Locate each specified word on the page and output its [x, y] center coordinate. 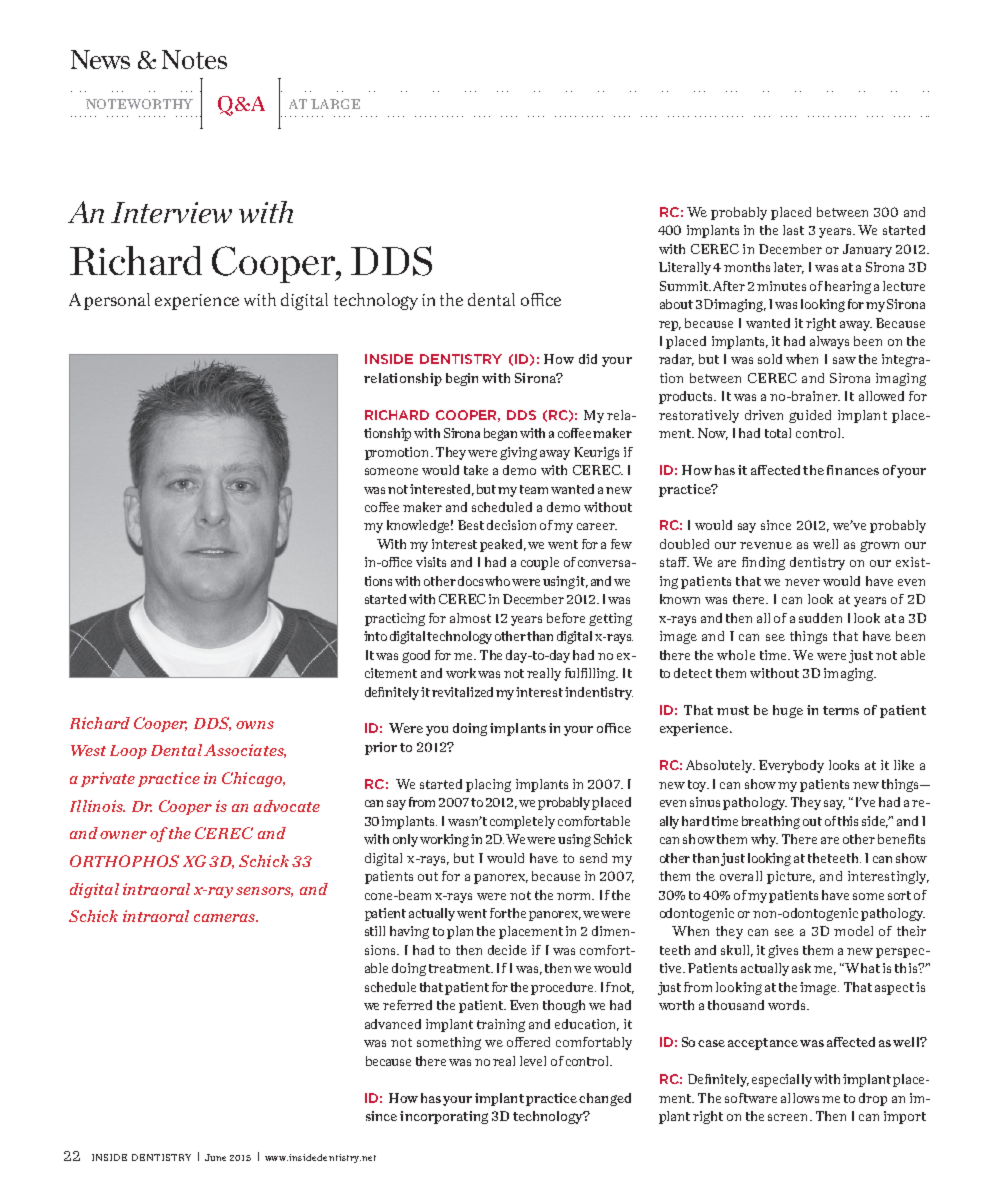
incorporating [444, 1117]
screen [789, 1117]
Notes [194, 59]
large [335, 104]
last [793, 230]
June [215, 1157]
